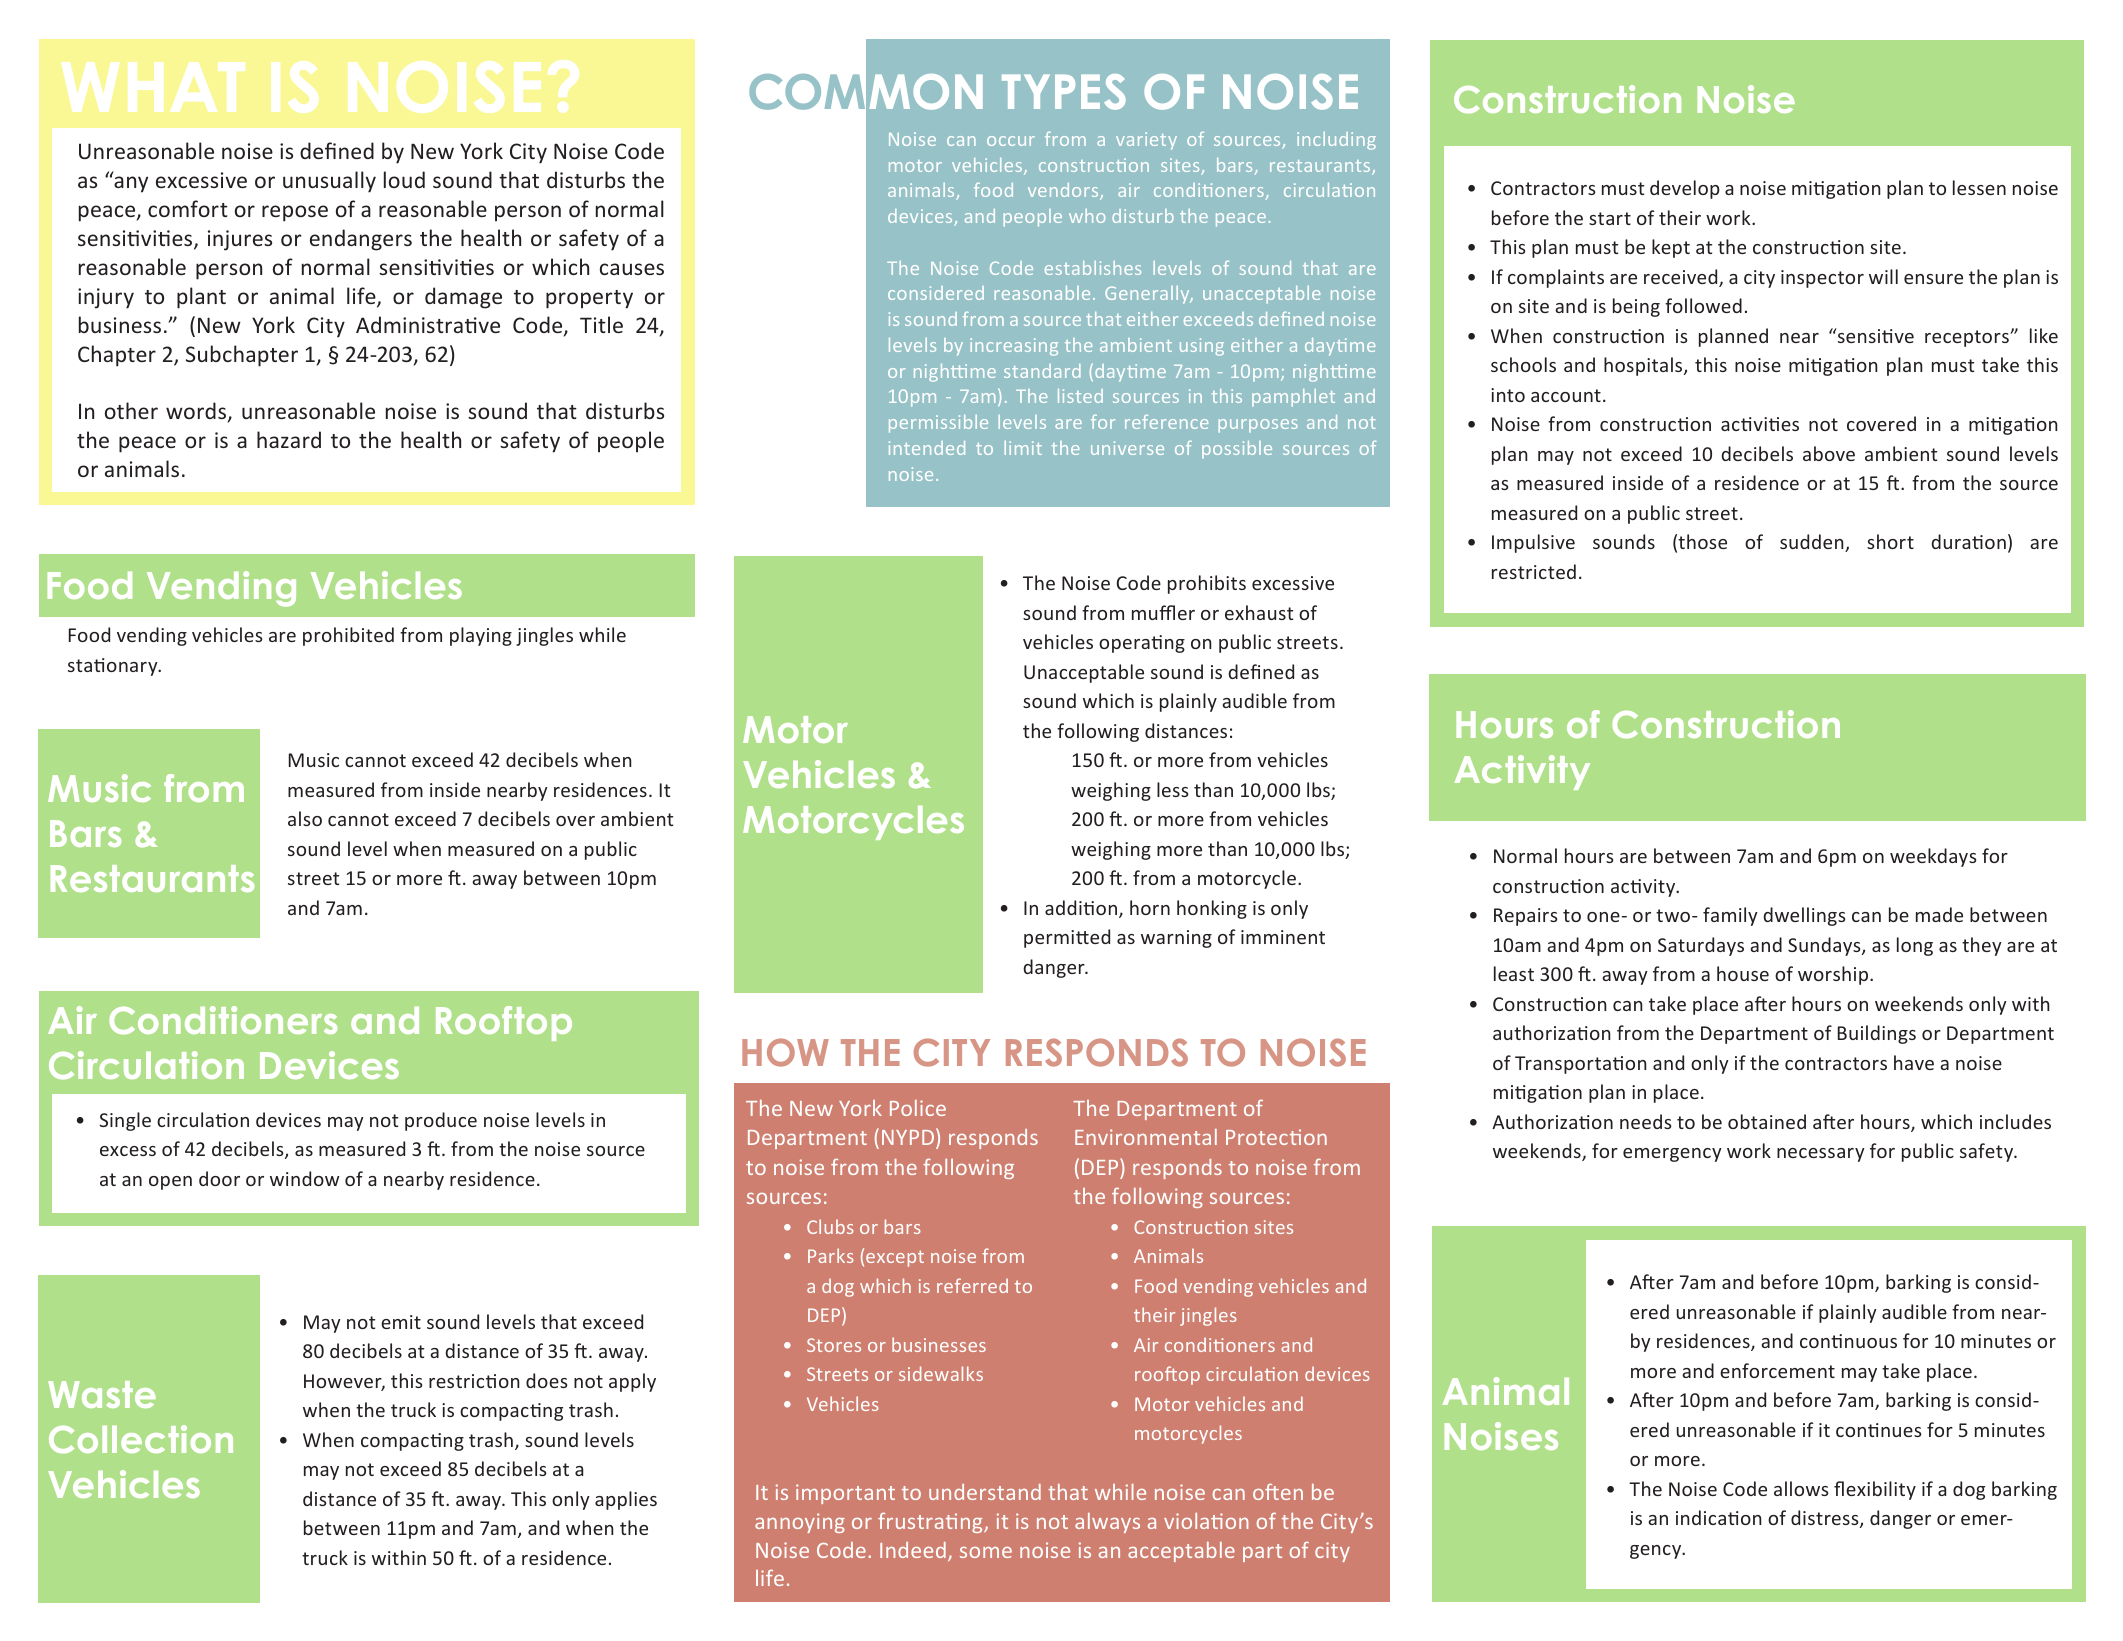  What do you see at coordinates (918, 1108) in the screenshot?
I see `Police` at bounding box center [918, 1108].
